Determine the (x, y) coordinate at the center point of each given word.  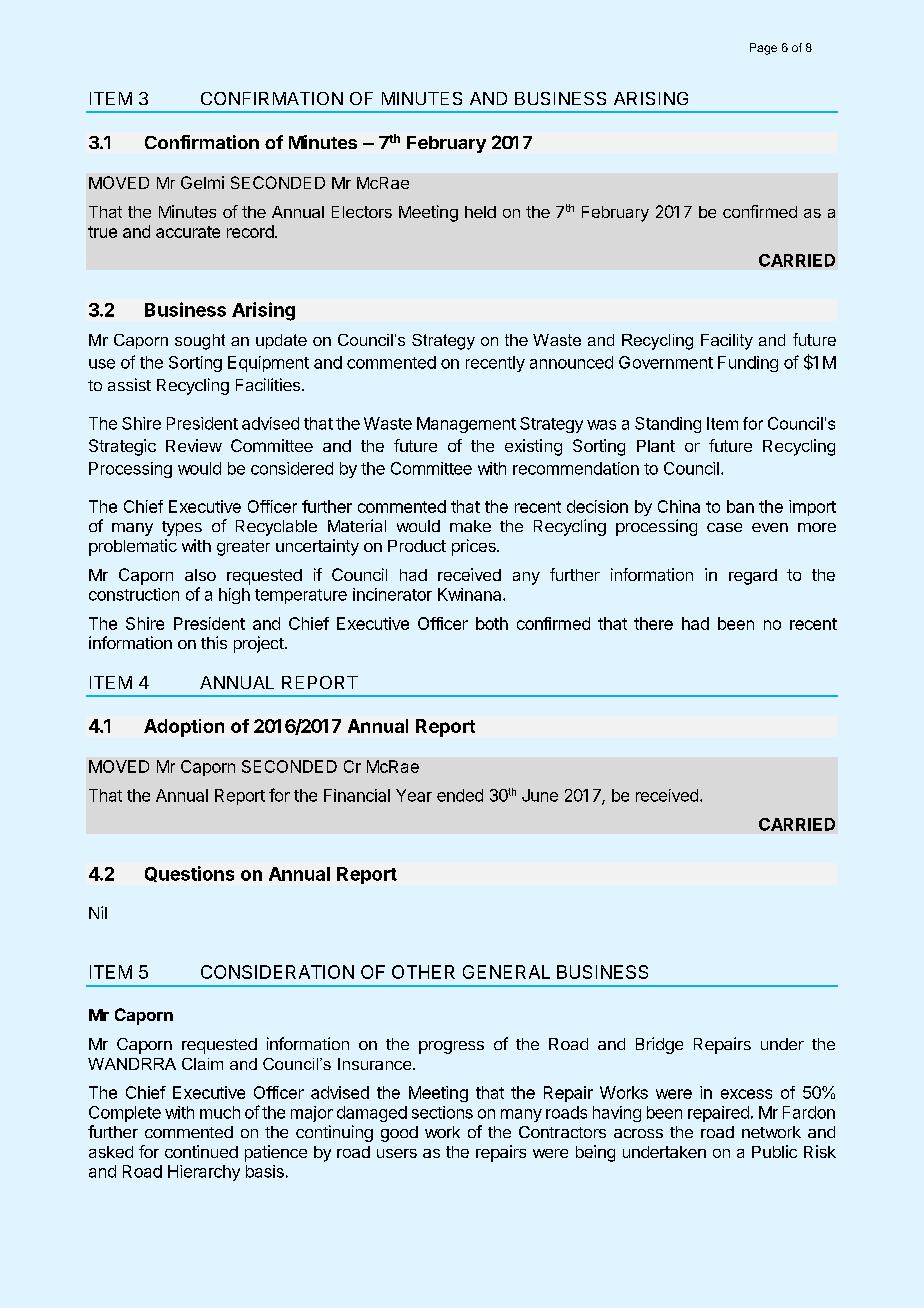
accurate (188, 232)
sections (442, 1112)
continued (201, 1151)
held (480, 212)
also (200, 575)
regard (753, 577)
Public (774, 1151)
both (492, 623)
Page (763, 49)
